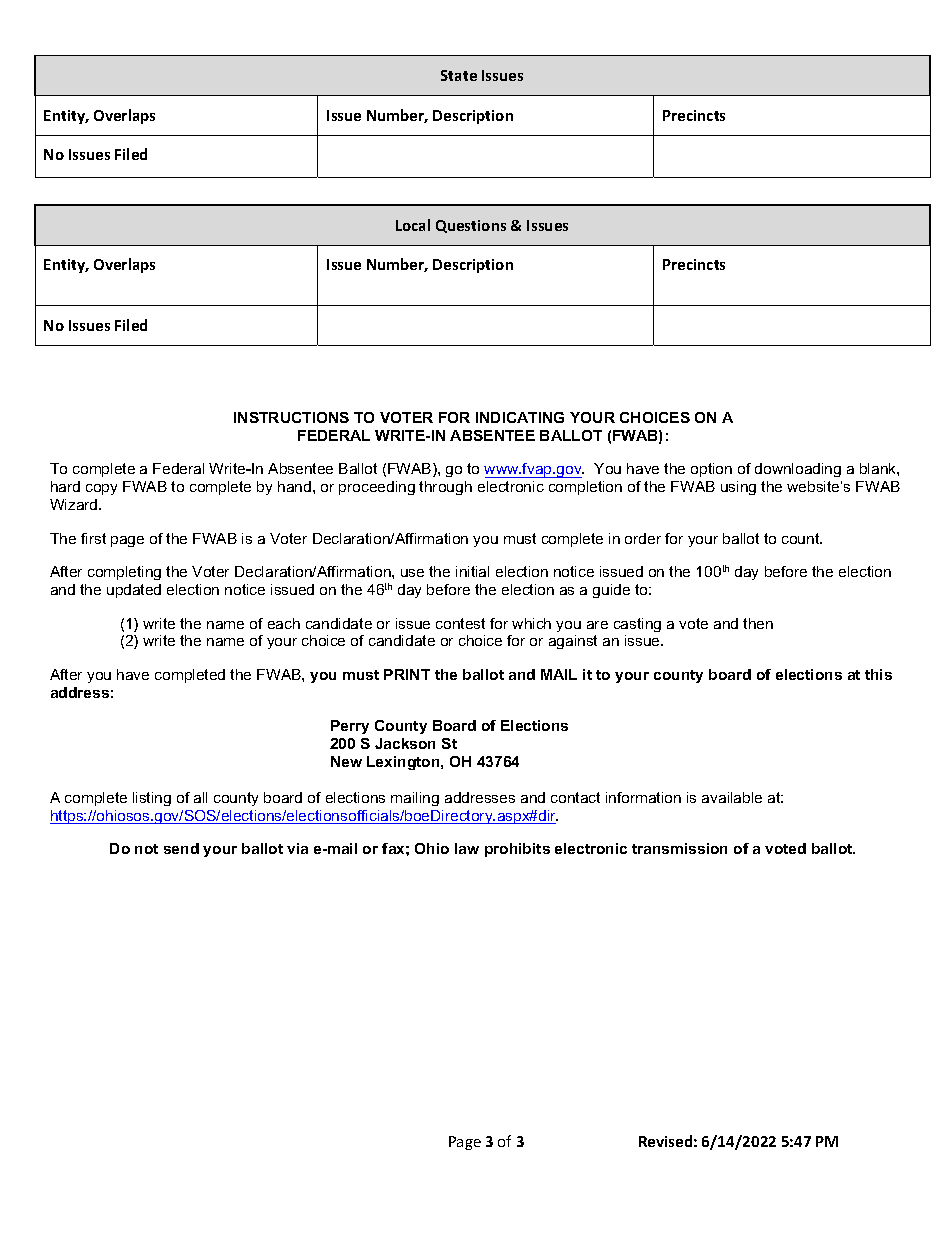  I want to click on Questions, so click(471, 226).
